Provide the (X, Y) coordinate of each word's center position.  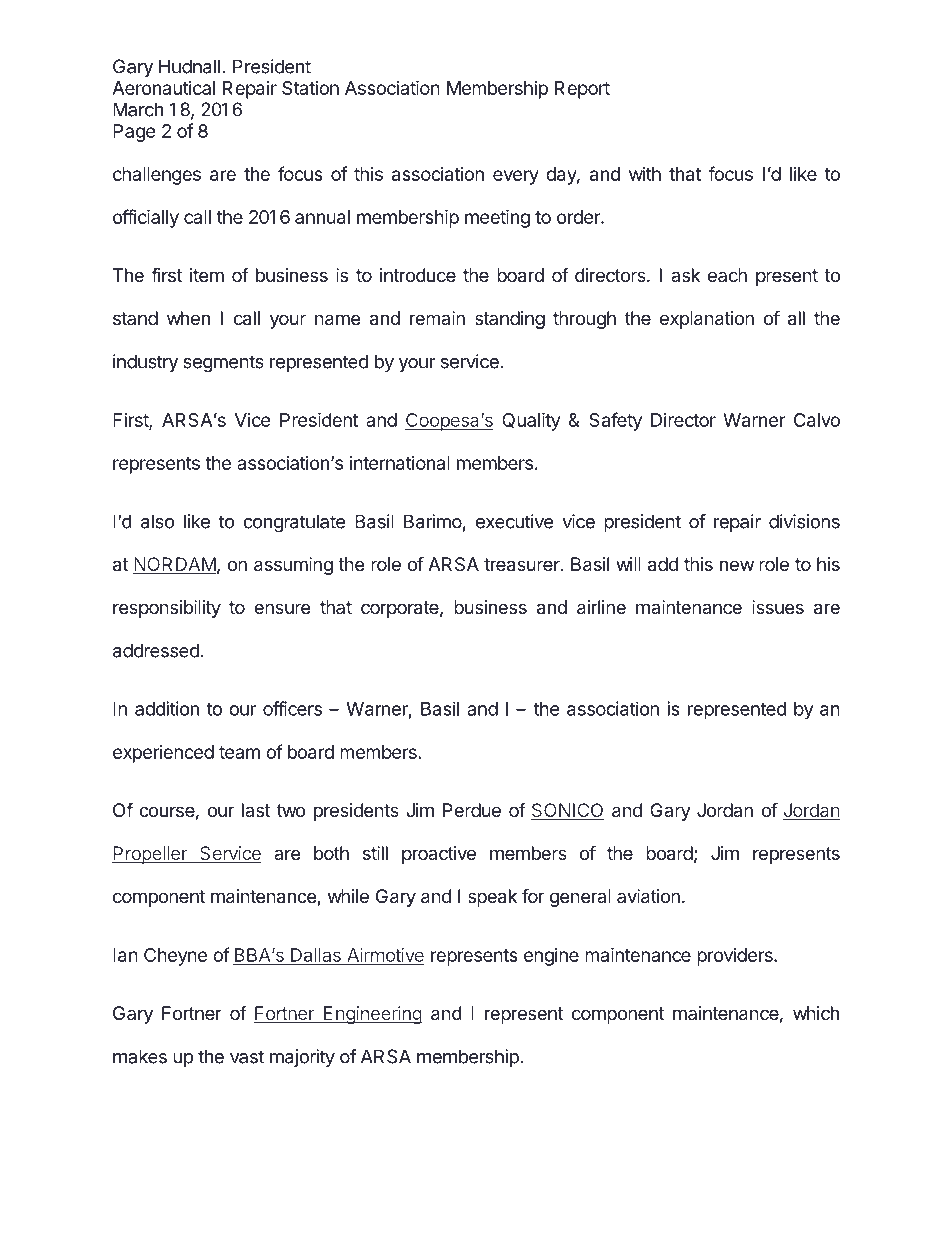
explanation (707, 320)
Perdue (472, 810)
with (645, 174)
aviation (648, 896)
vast (247, 1057)
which (816, 1013)
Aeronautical (163, 88)
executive (514, 521)
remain (437, 318)
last (256, 810)
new (737, 565)
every (516, 177)
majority (302, 1058)
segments (223, 364)
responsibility (167, 609)
